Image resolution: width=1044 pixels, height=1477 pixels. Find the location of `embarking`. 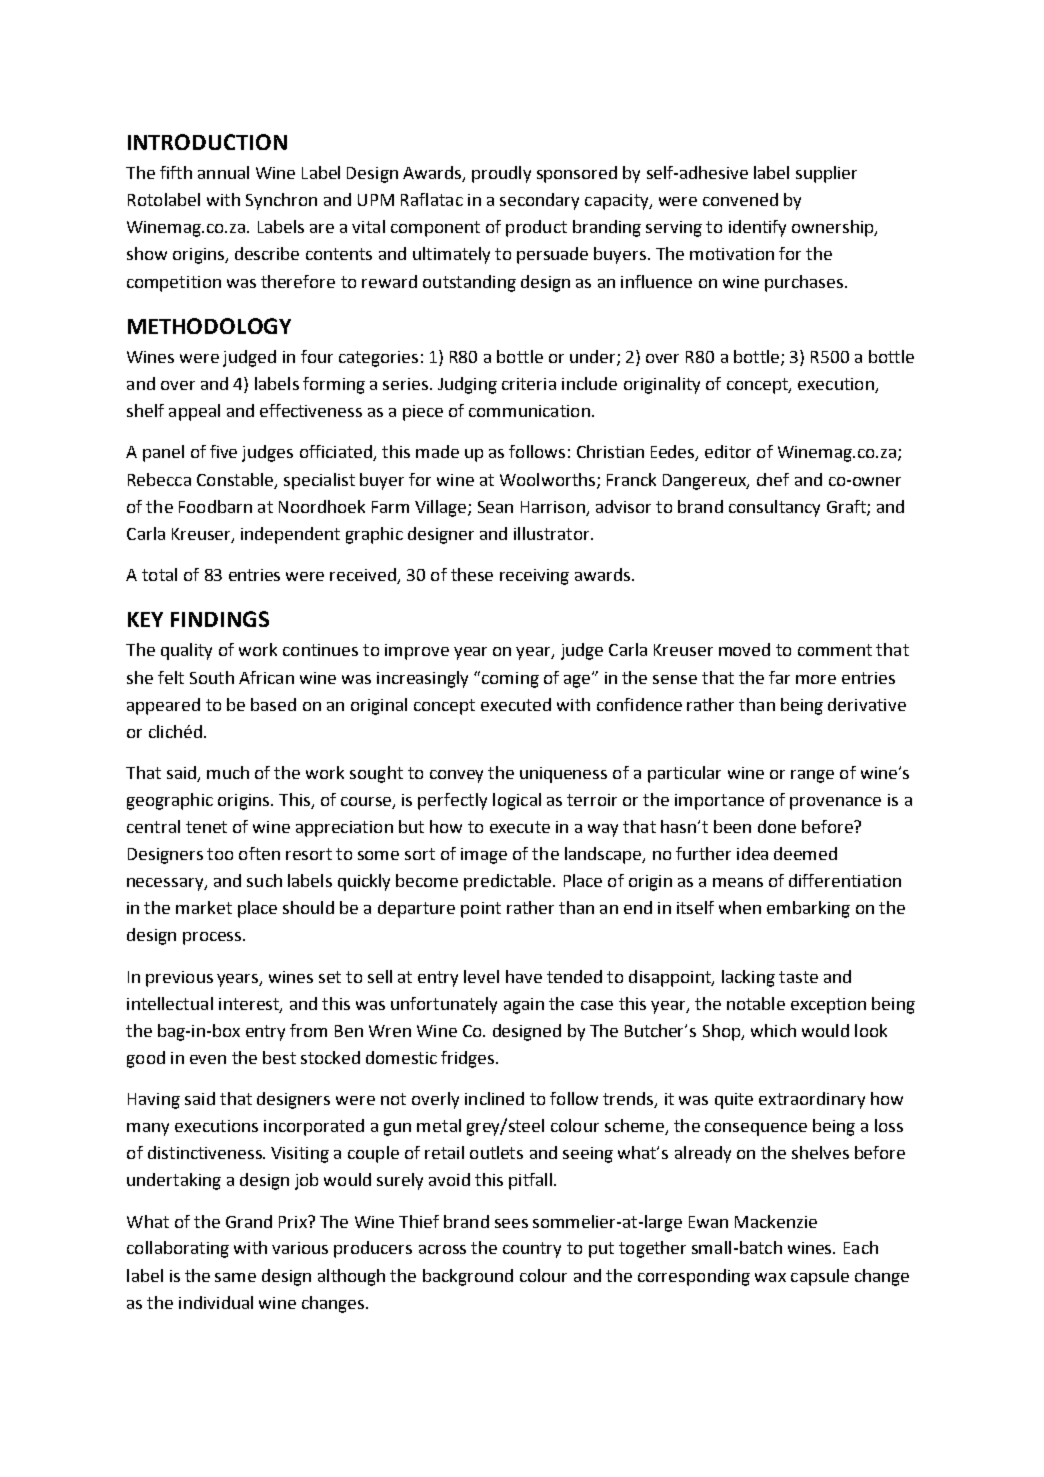

embarking is located at coordinates (808, 909).
